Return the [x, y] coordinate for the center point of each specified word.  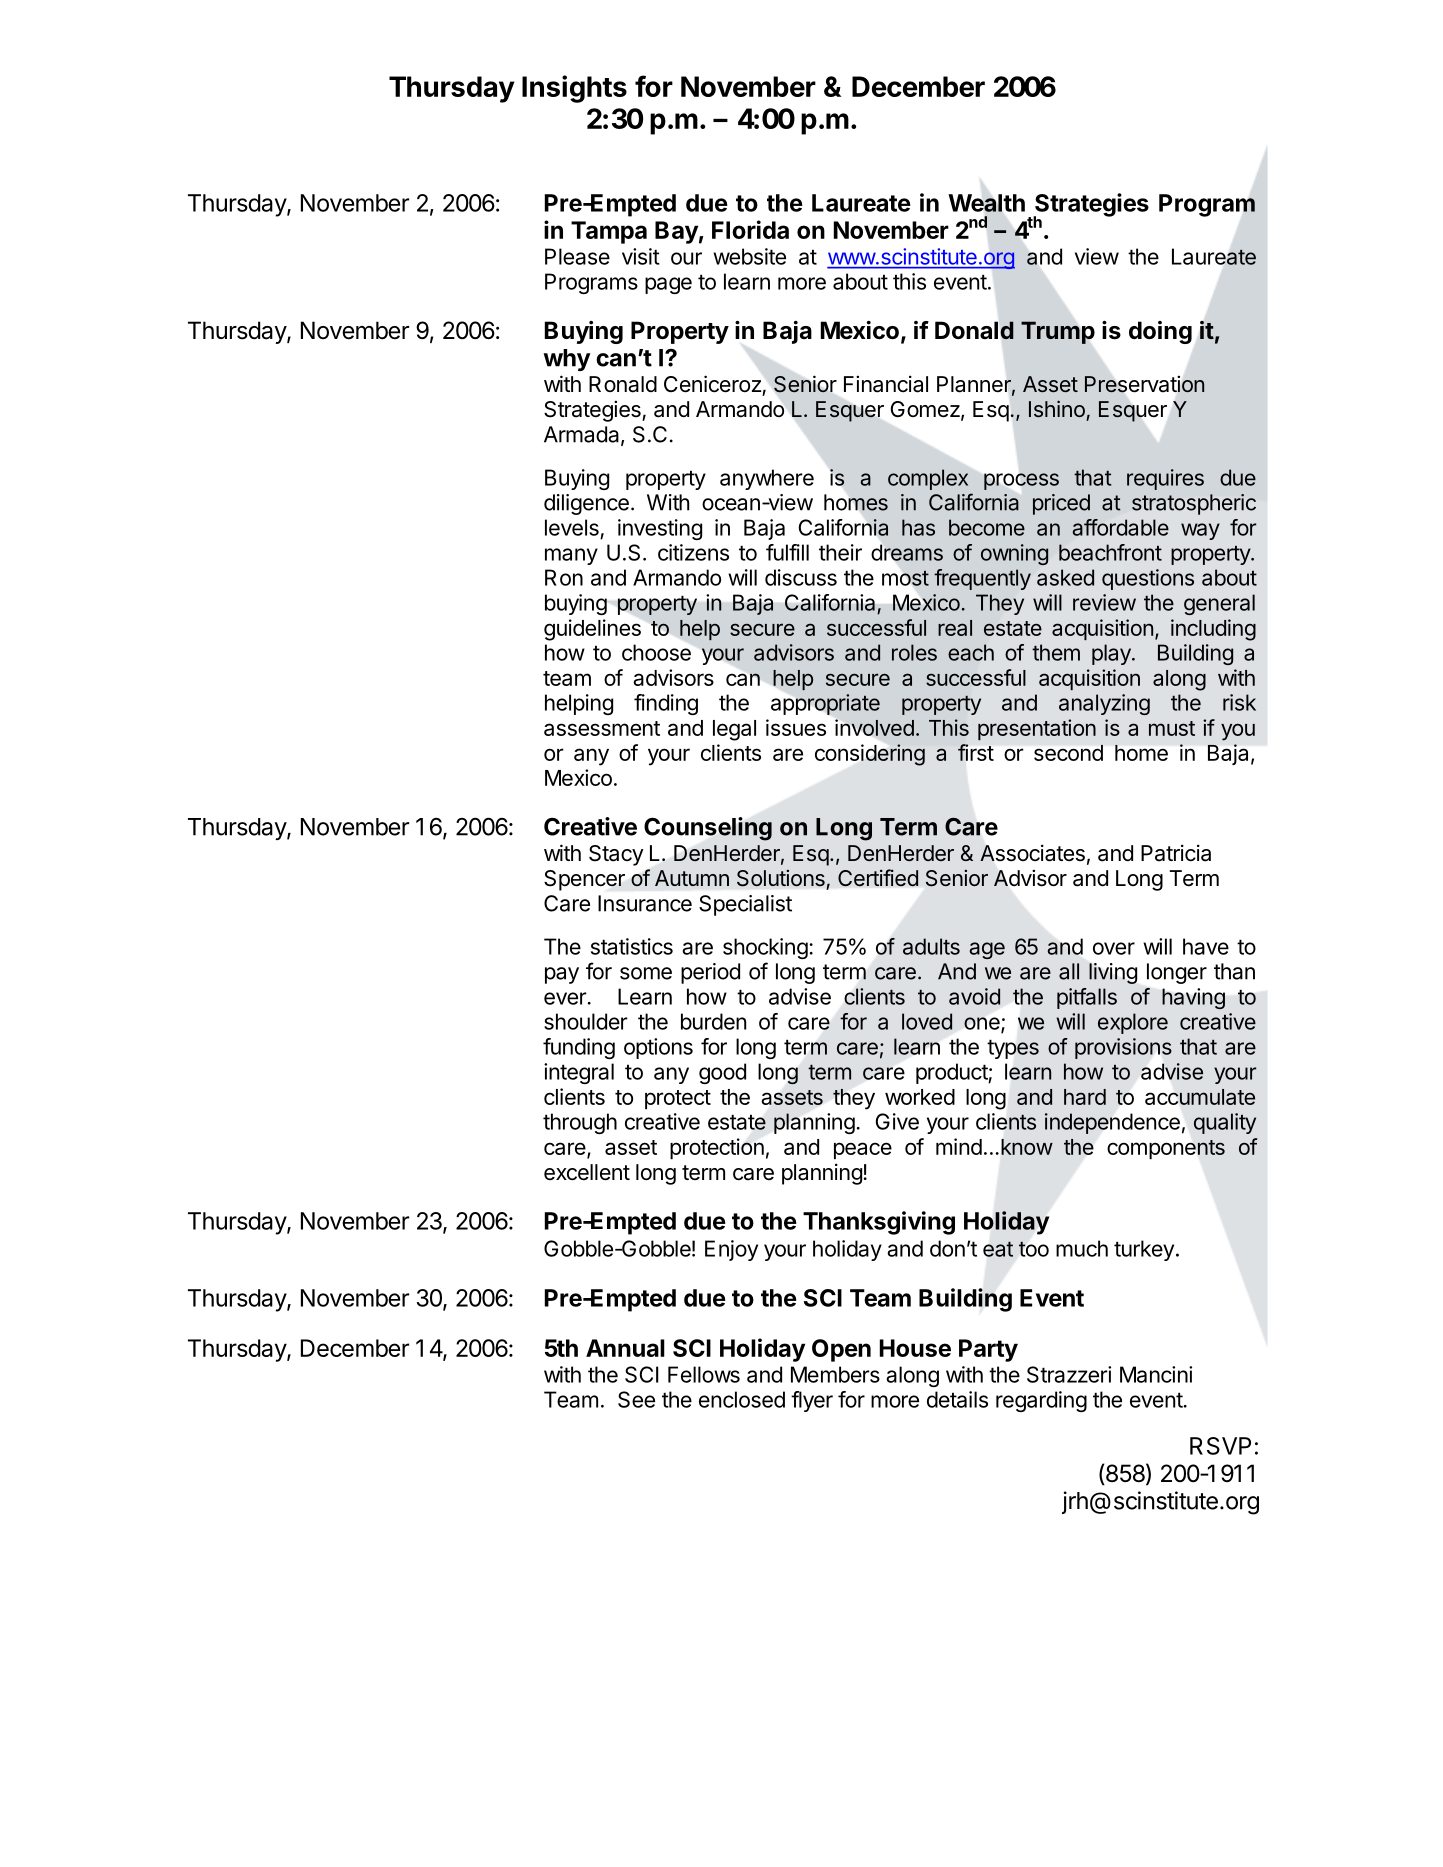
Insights [574, 89]
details [957, 1399]
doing [1160, 332]
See [636, 1399]
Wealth [986, 203]
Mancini [1156, 1374]
